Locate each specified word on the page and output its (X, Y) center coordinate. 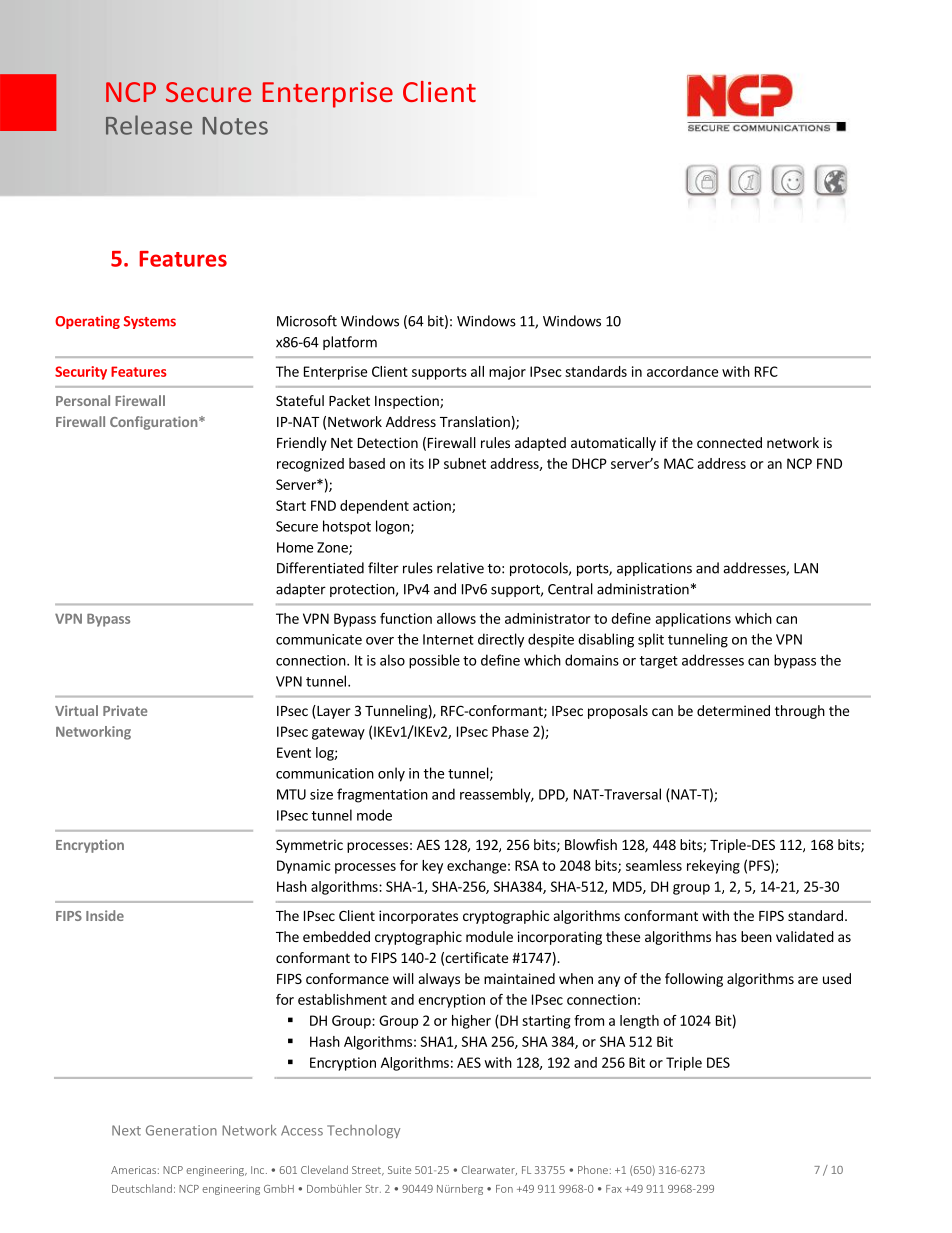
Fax (614, 1189)
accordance (682, 371)
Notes (235, 126)
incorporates (418, 917)
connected (729, 442)
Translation (475, 421)
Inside (105, 915)
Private (125, 710)
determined (733, 710)
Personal (83, 400)
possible (434, 661)
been (756, 936)
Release (149, 125)
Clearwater (489, 1171)
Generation (181, 1130)
